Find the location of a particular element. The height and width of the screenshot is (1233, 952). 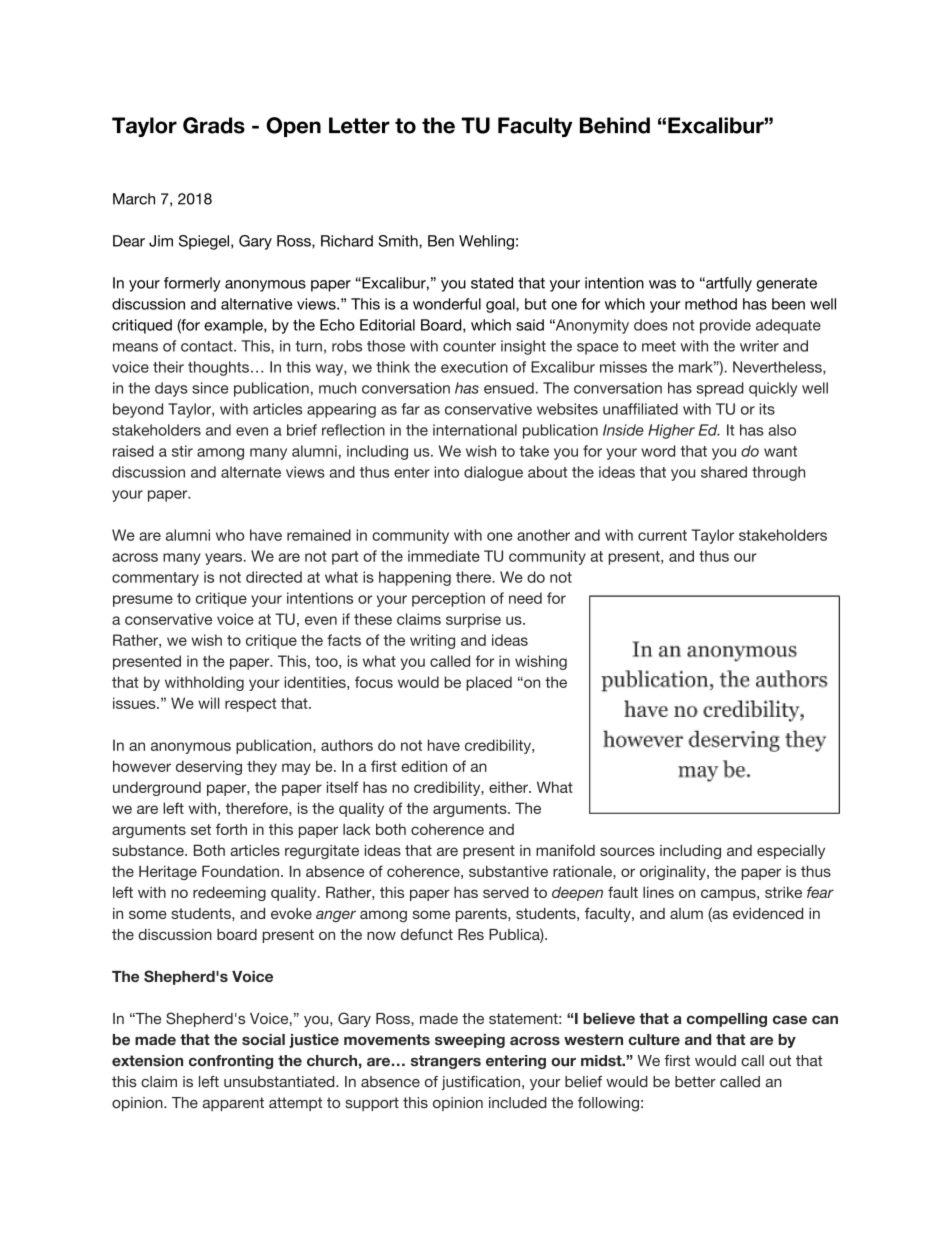

spread is located at coordinates (720, 389).
